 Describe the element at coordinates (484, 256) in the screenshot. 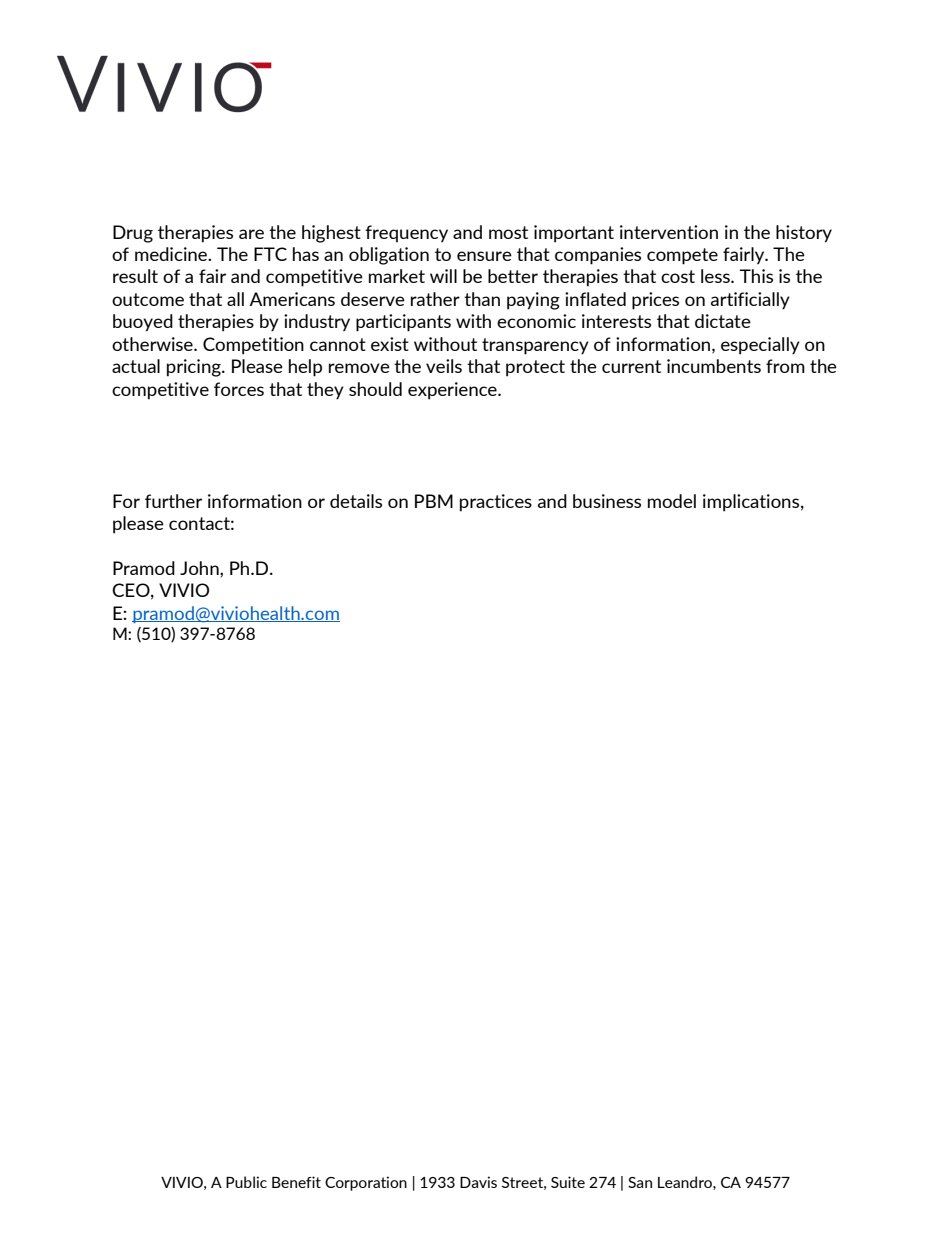

I see `ensure` at that location.
